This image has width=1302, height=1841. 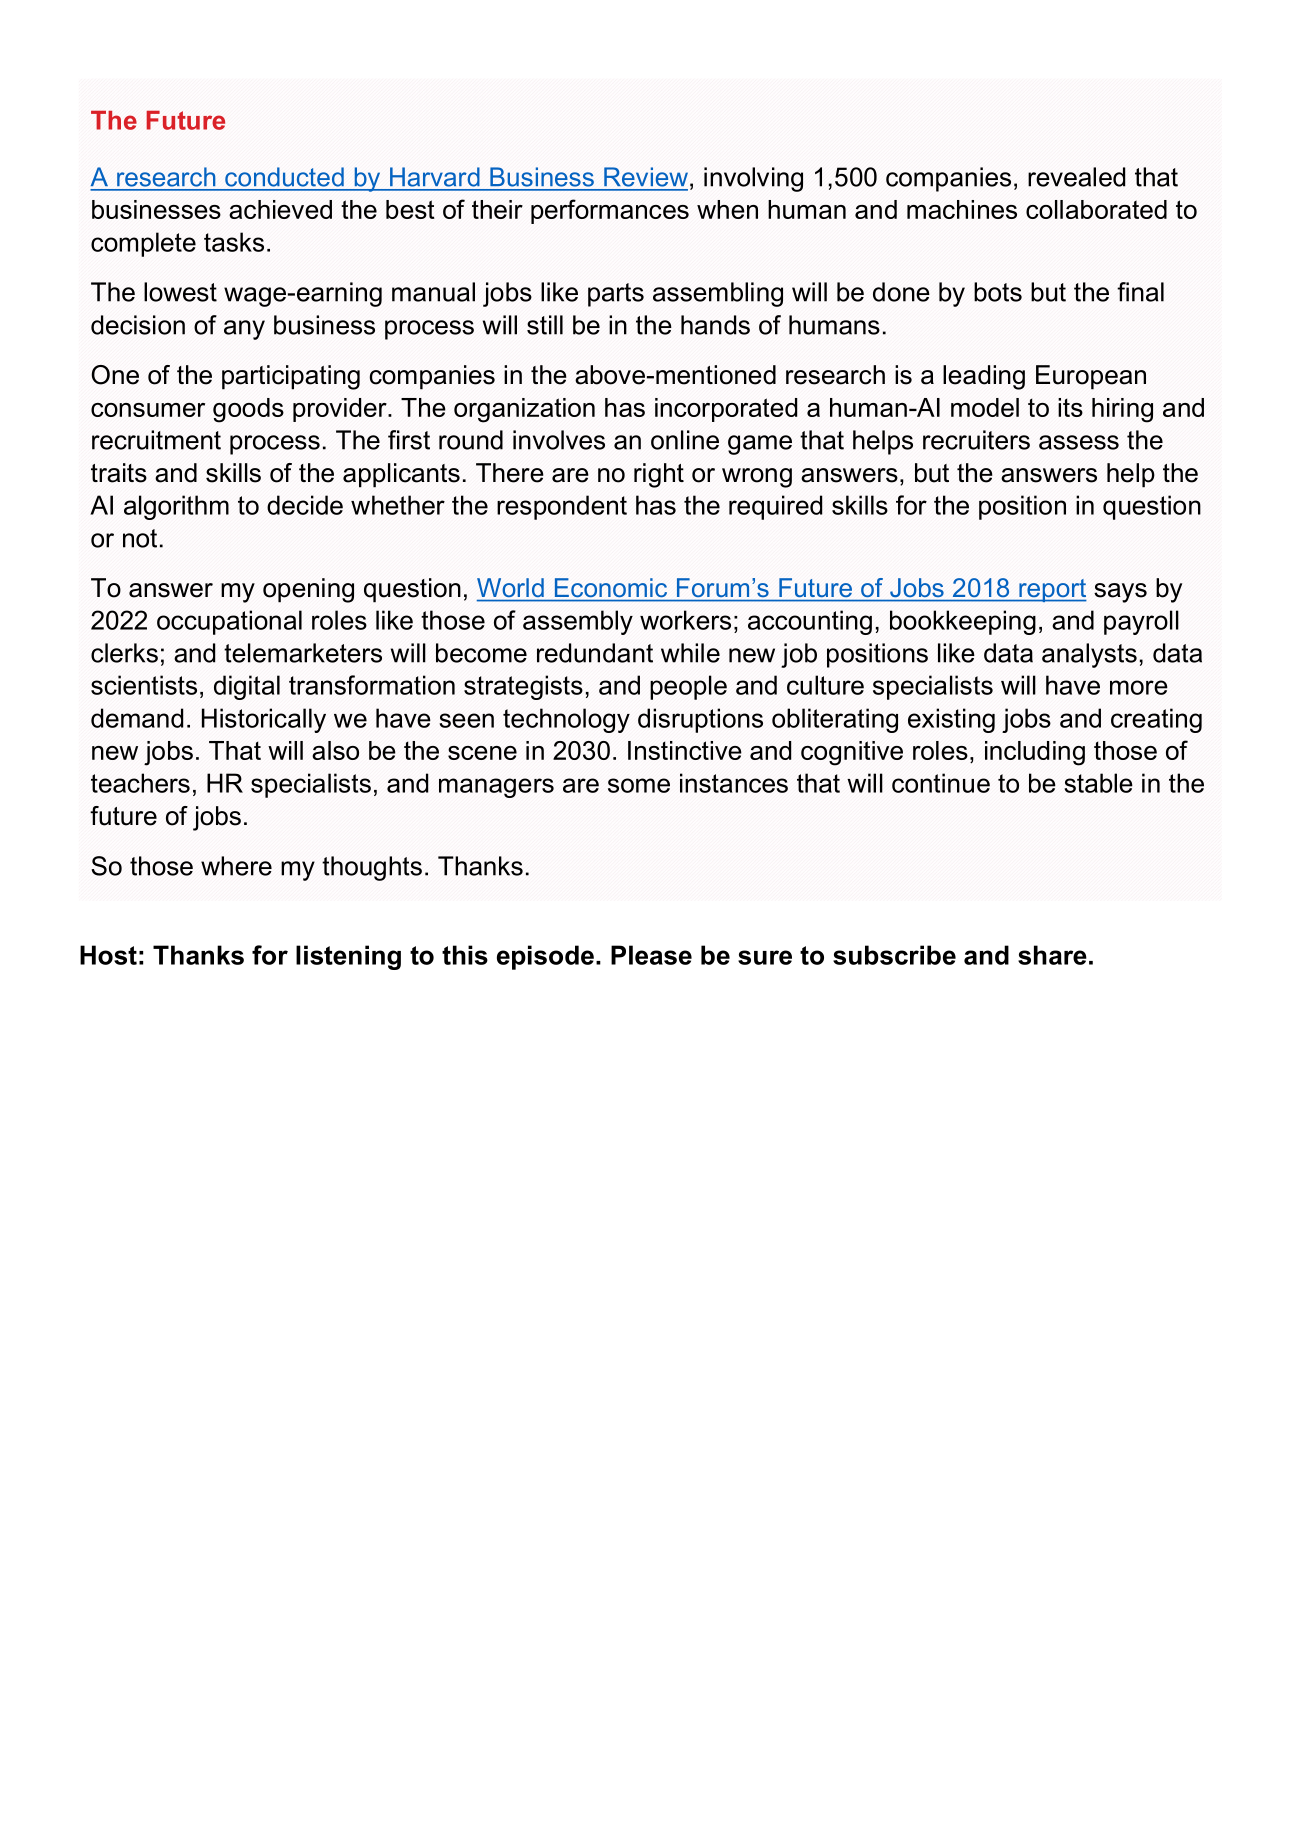 I want to click on Economic, so click(x=611, y=587).
